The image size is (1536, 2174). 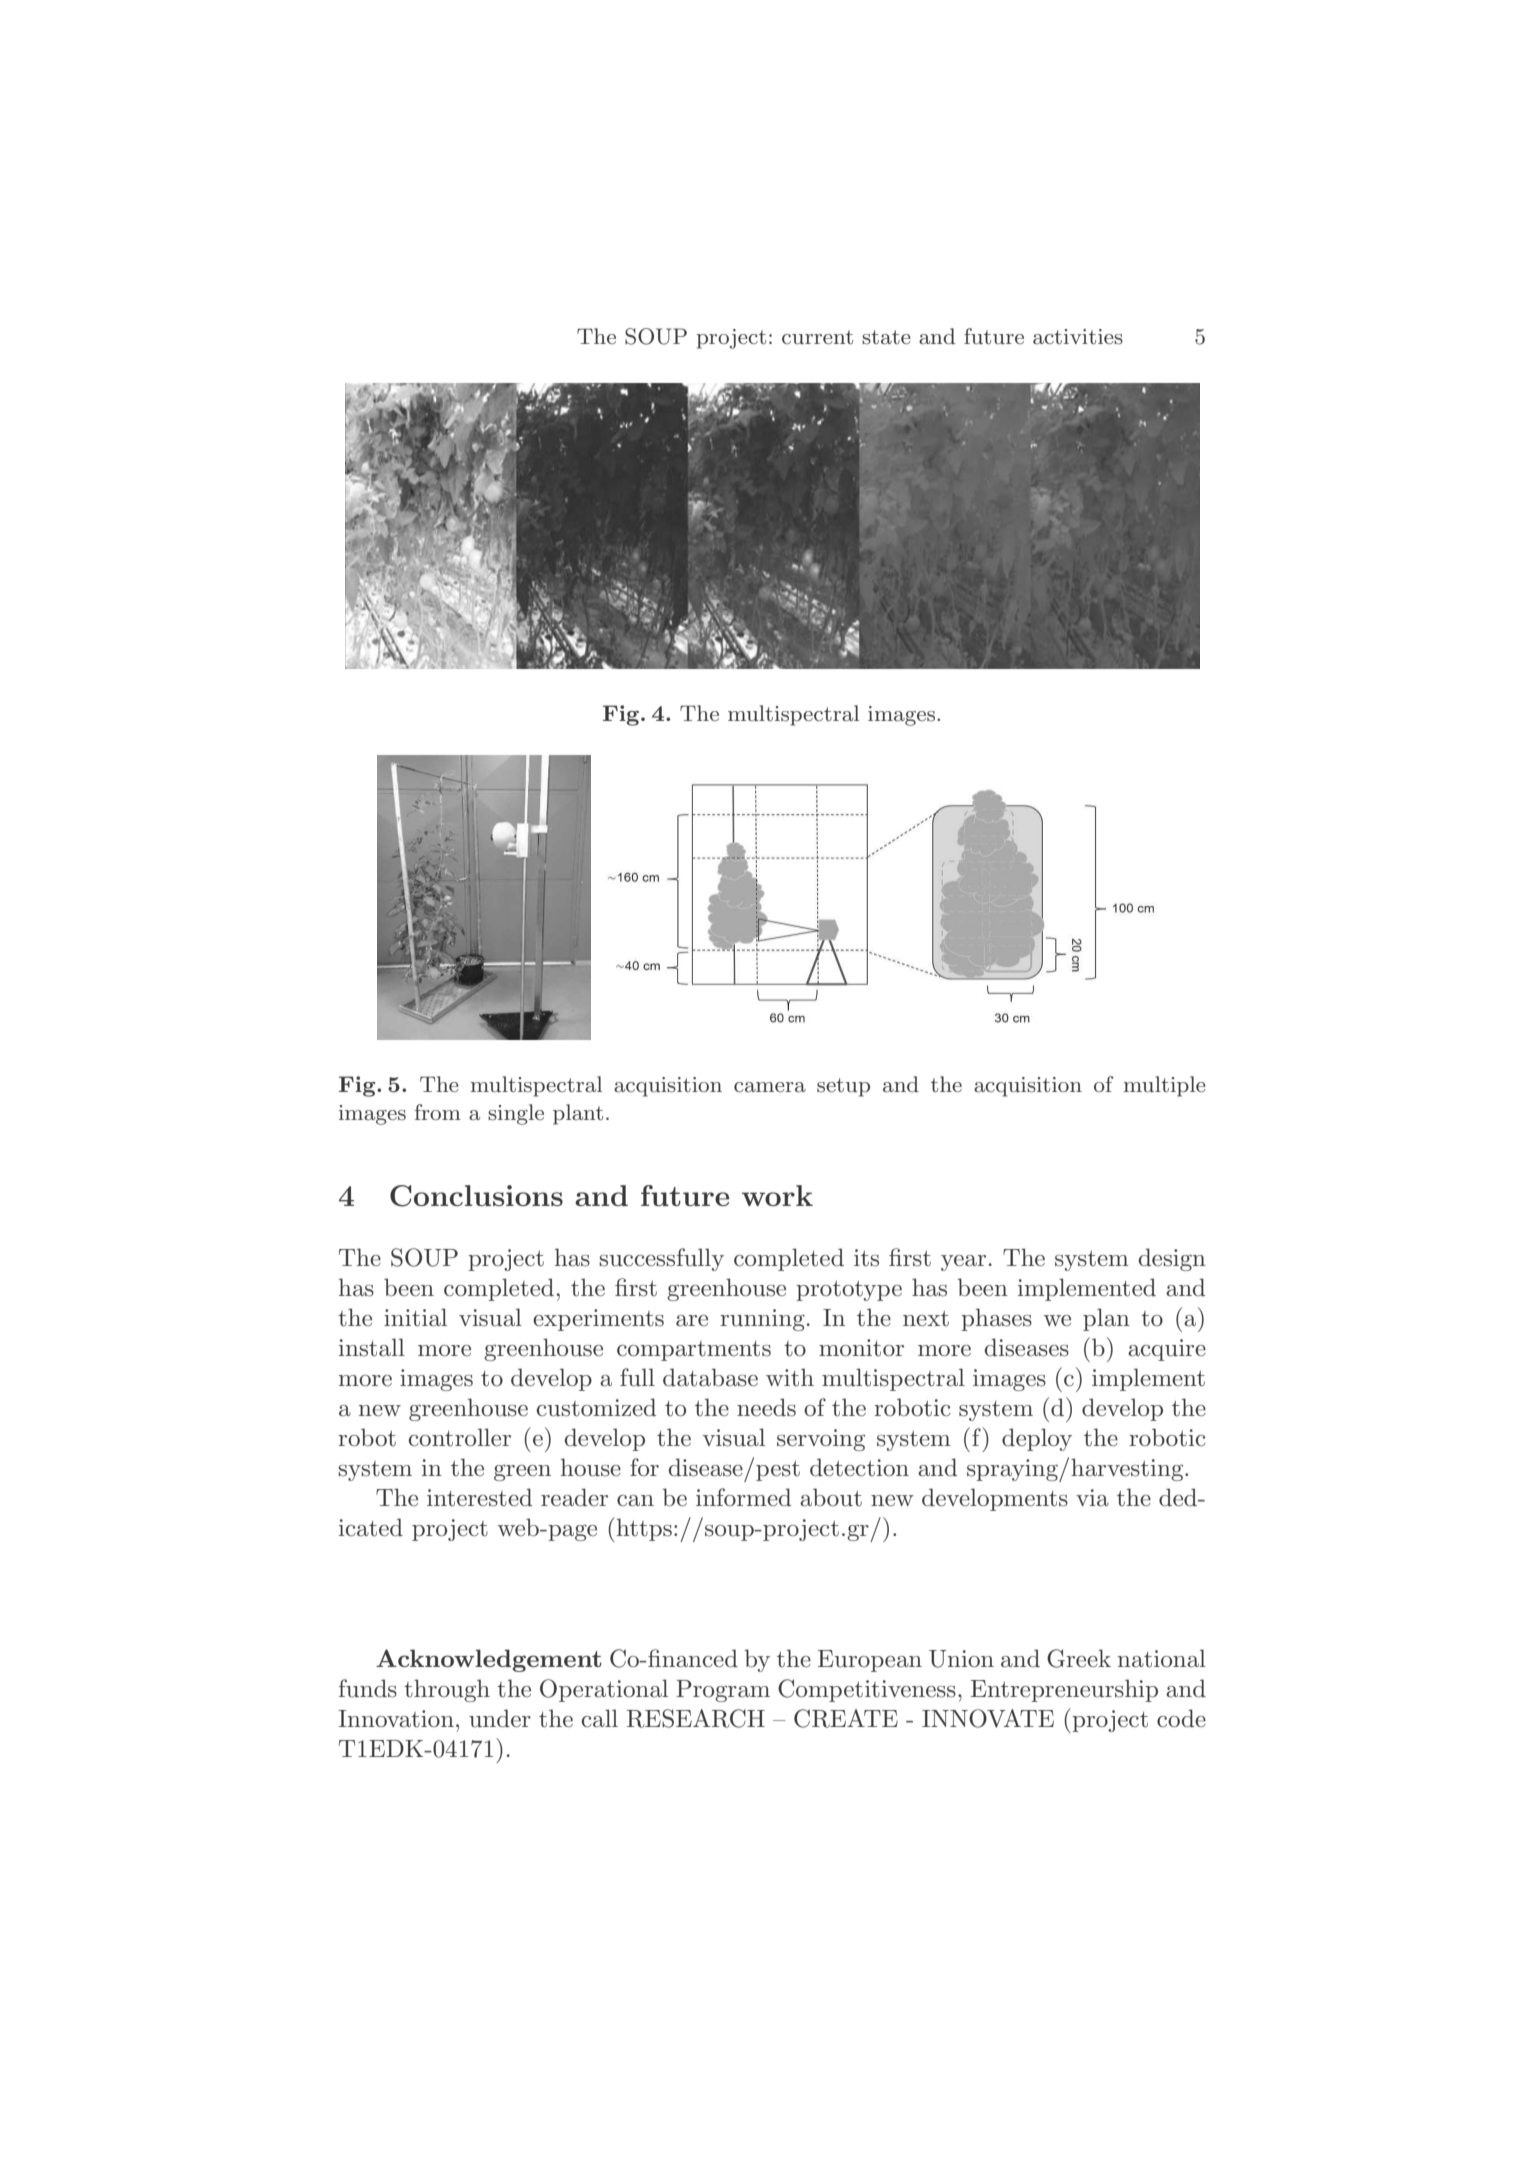 I want to click on from, so click(x=438, y=1112).
